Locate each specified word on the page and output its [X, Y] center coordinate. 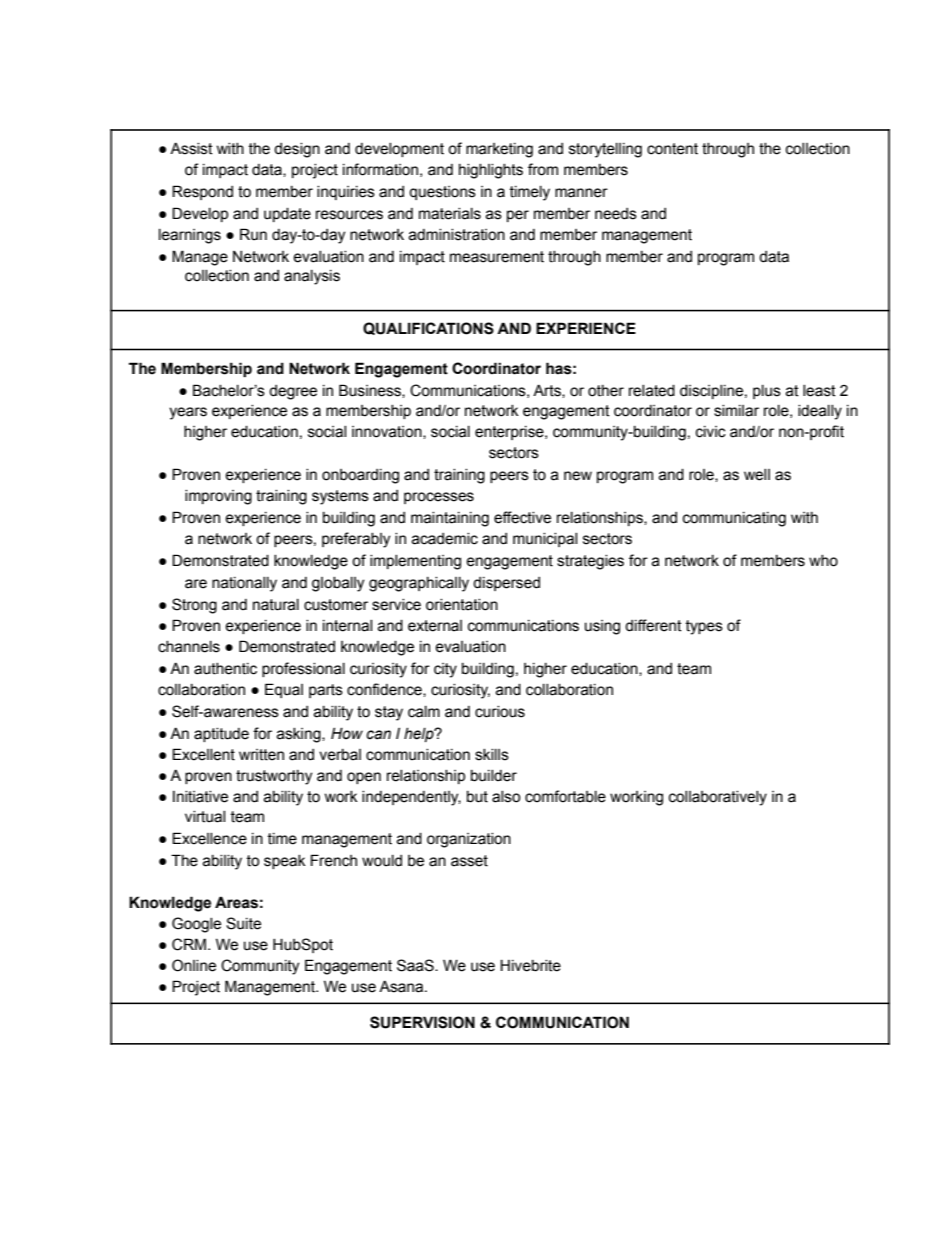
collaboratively [718, 798]
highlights [491, 171]
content [672, 149]
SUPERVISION [422, 1022]
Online [194, 965]
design [297, 150]
